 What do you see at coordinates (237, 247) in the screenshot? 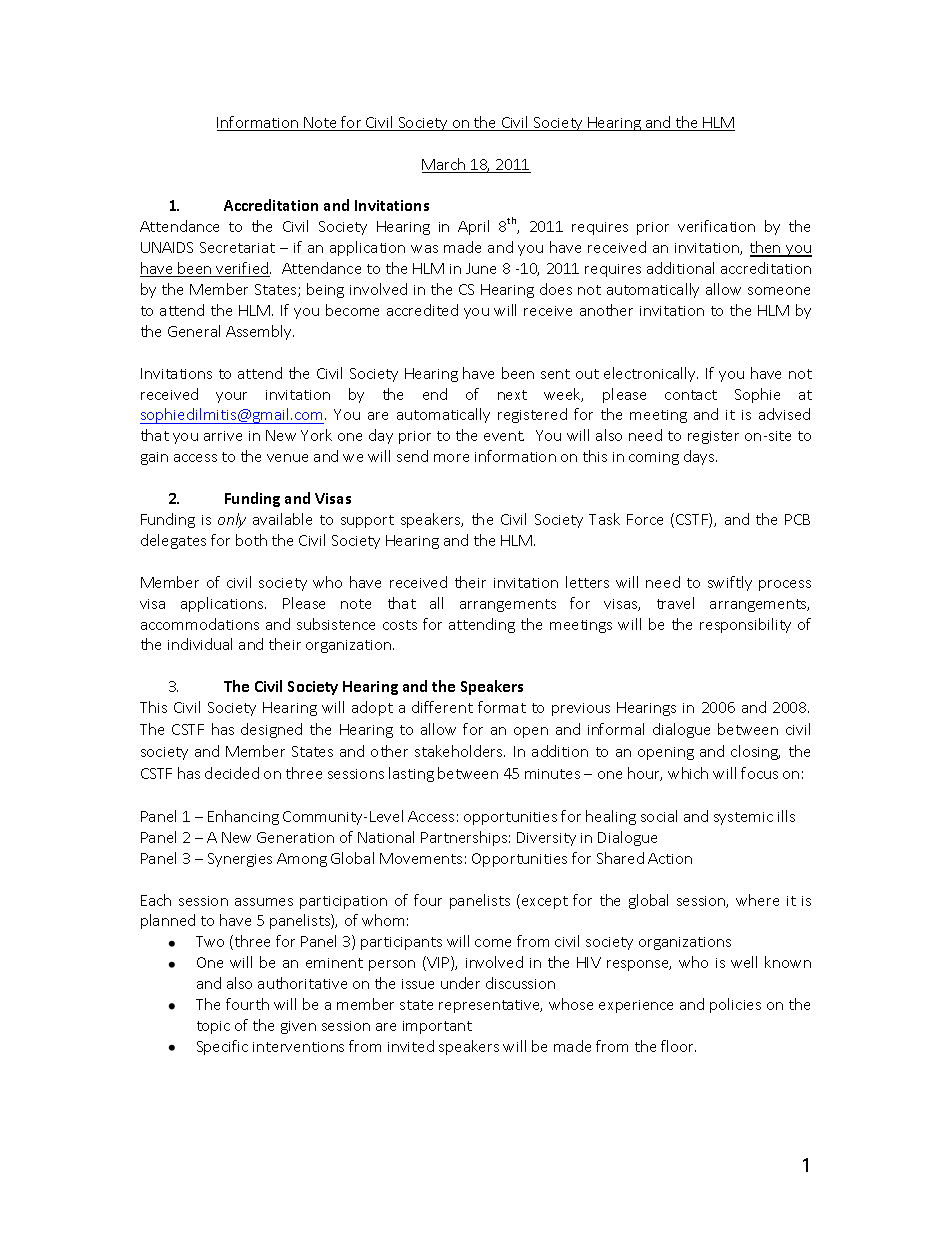
I see `Secretariat` at bounding box center [237, 247].
